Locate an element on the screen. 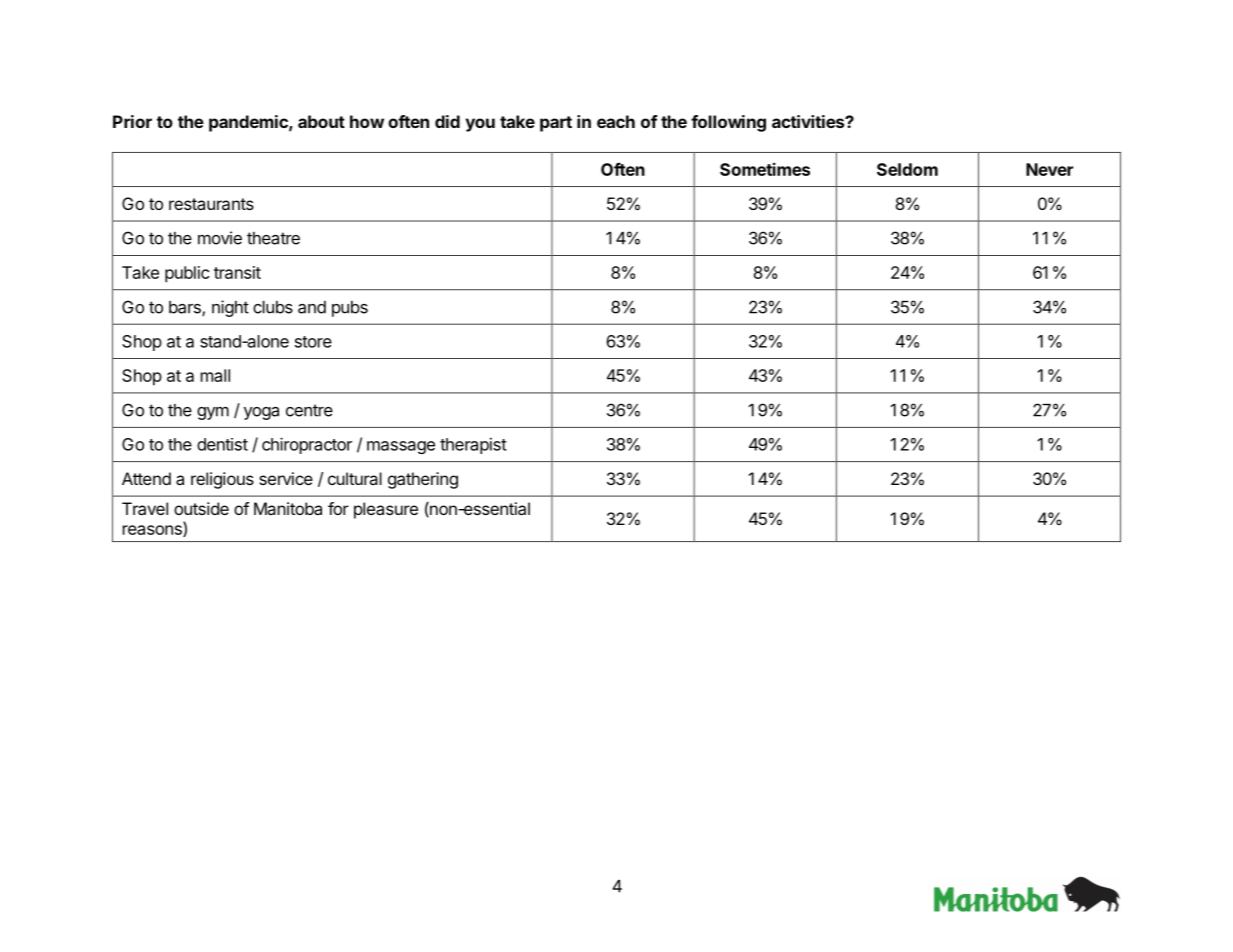 This screenshot has height=952, width=1233. outside is located at coordinates (201, 508).
